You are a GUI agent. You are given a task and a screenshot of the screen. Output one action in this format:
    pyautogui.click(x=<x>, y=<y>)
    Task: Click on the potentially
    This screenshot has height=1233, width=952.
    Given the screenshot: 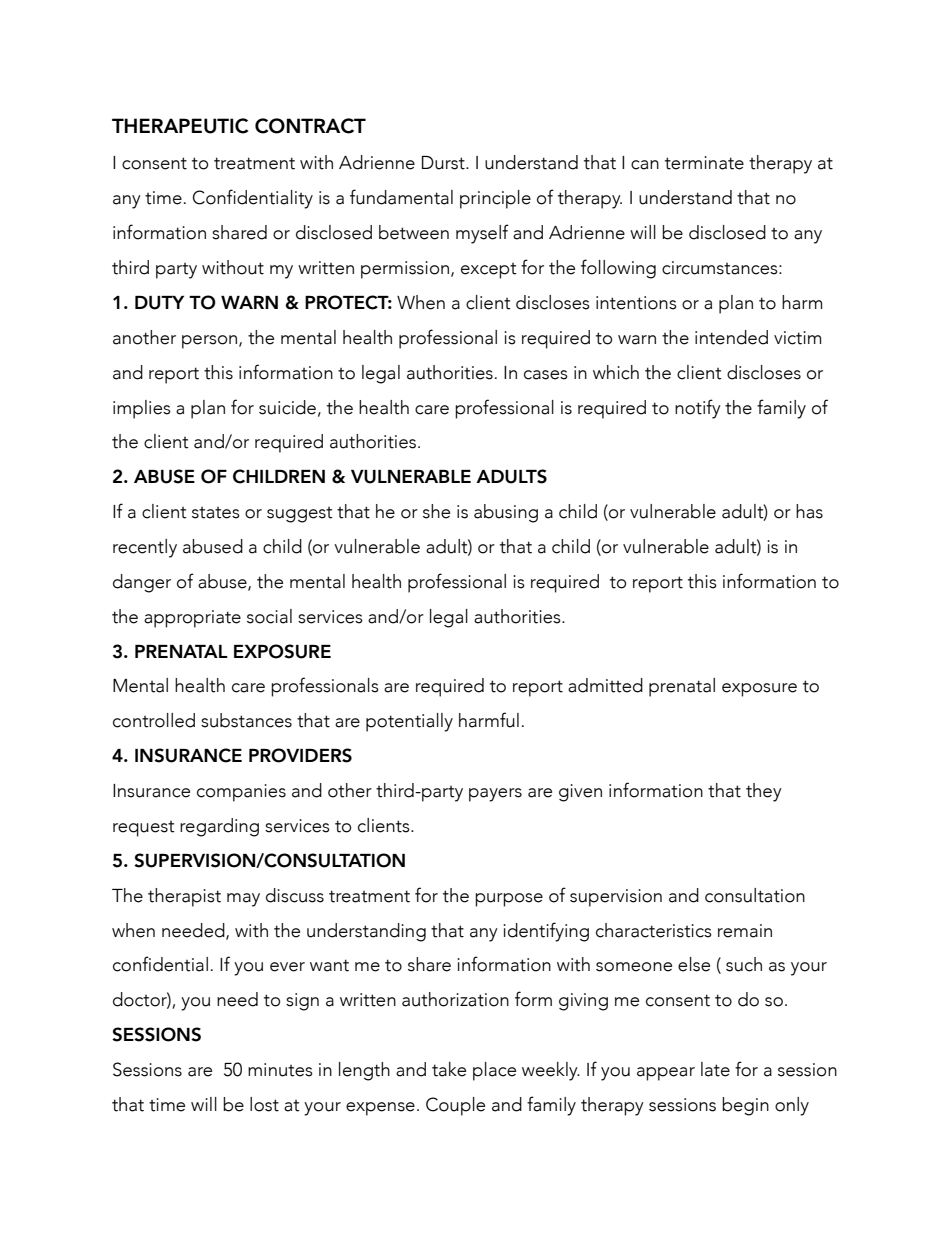 What is the action you would take?
    pyautogui.click(x=409, y=722)
